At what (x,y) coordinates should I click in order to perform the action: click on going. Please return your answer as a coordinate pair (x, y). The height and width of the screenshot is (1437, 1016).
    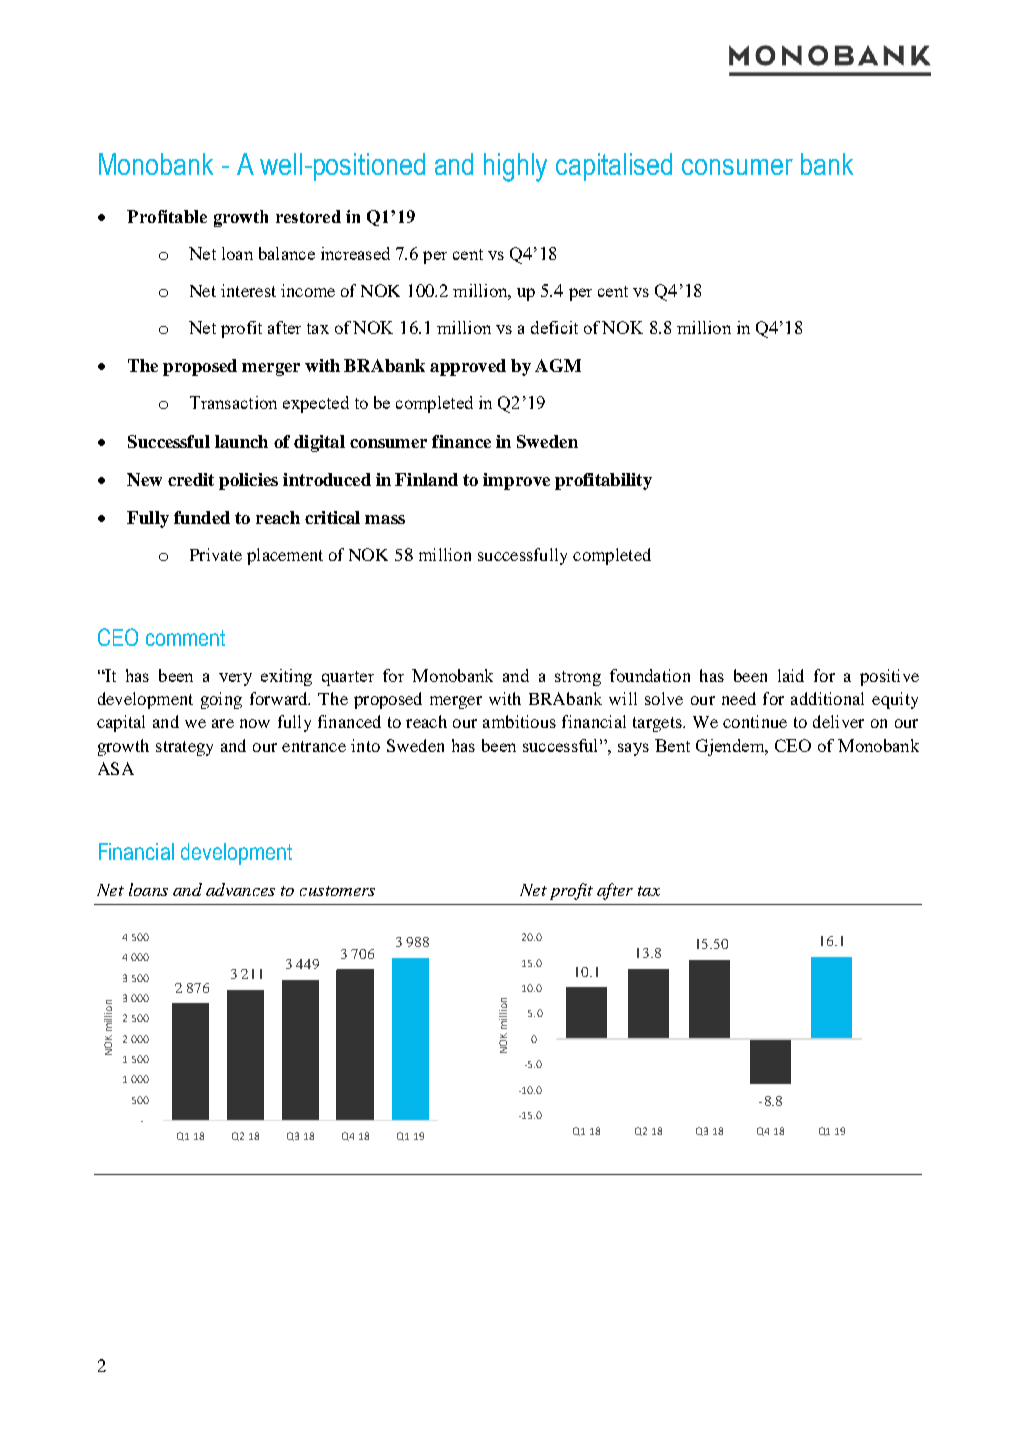
    Looking at the image, I should click on (221, 700).
